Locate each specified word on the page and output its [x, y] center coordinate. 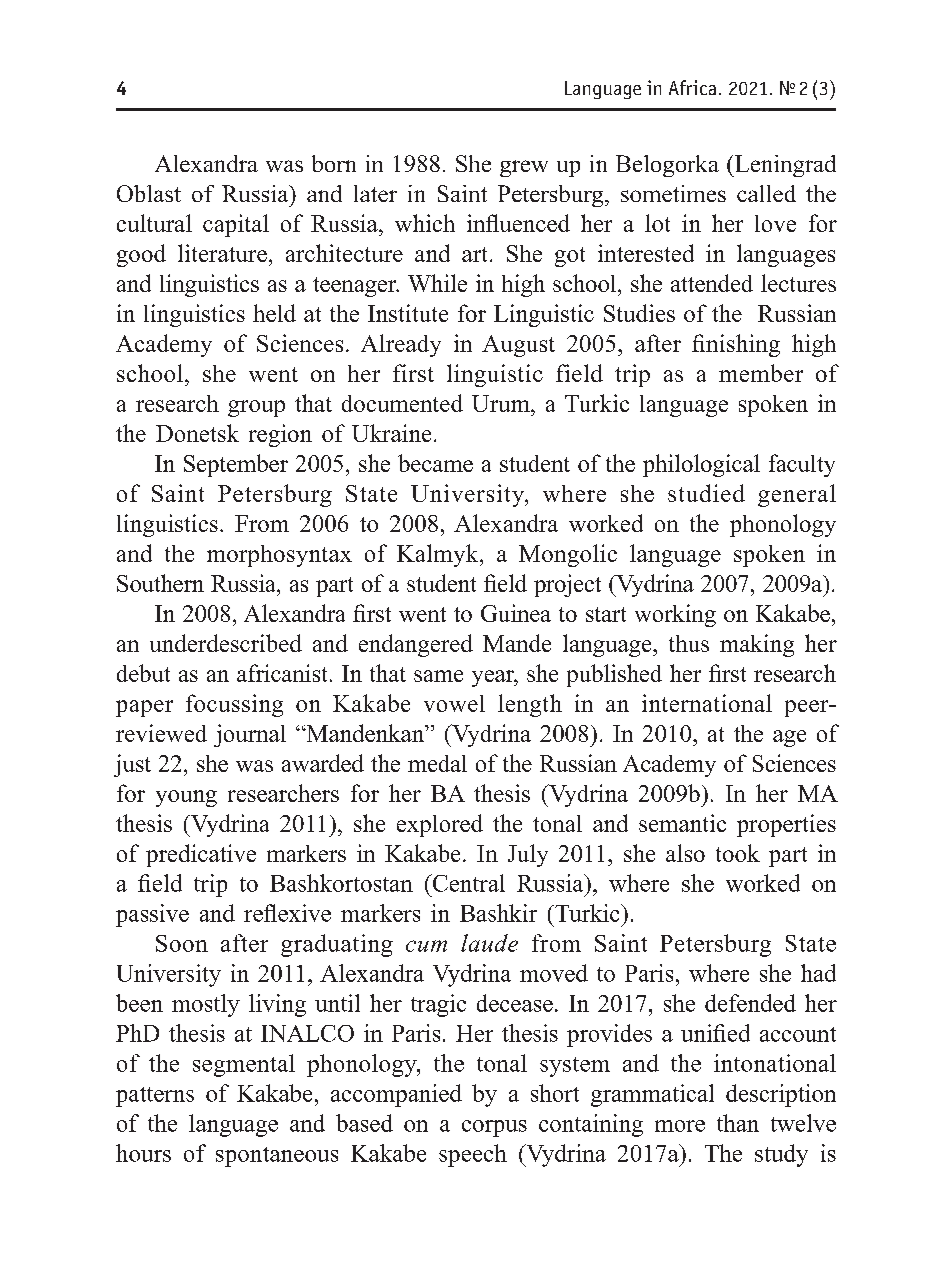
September [236, 465]
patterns [155, 1097]
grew [524, 168]
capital [236, 225]
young [186, 798]
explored [440, 825]
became [435, 463]
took [738, 853]
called [766, 193]
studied [706, 493]
